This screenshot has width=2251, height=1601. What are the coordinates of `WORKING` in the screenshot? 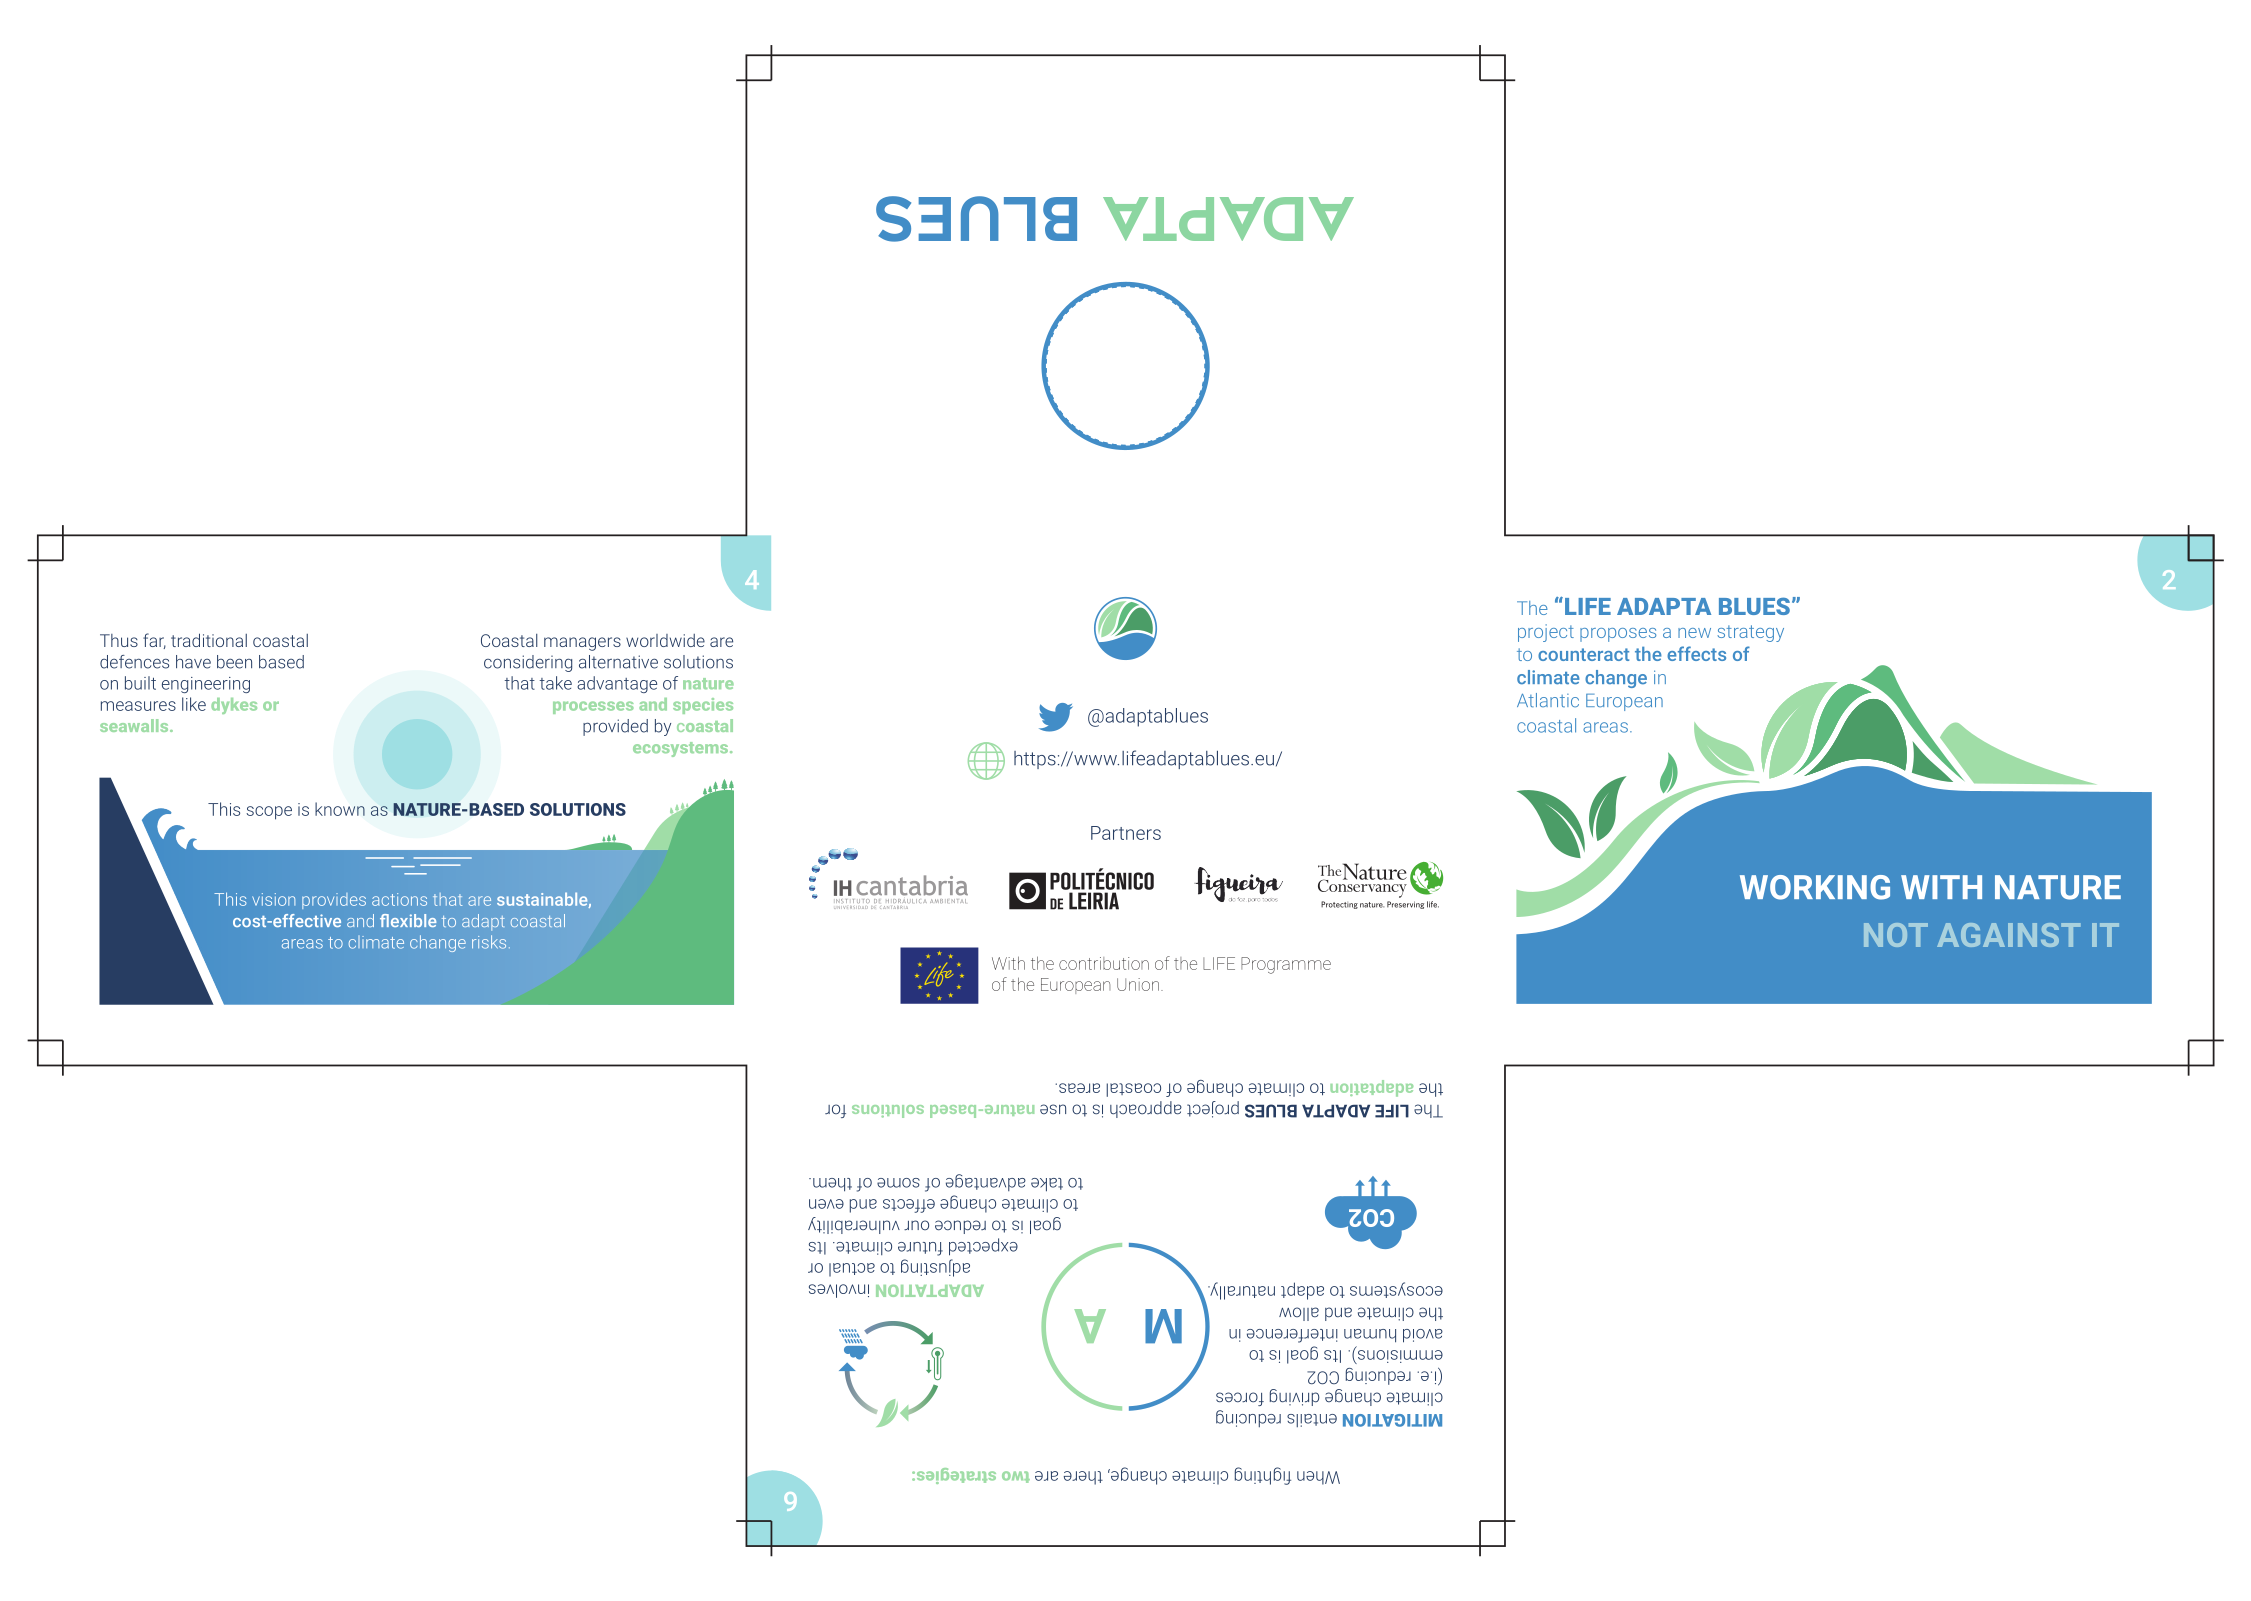 It's located at (1815, 887).
